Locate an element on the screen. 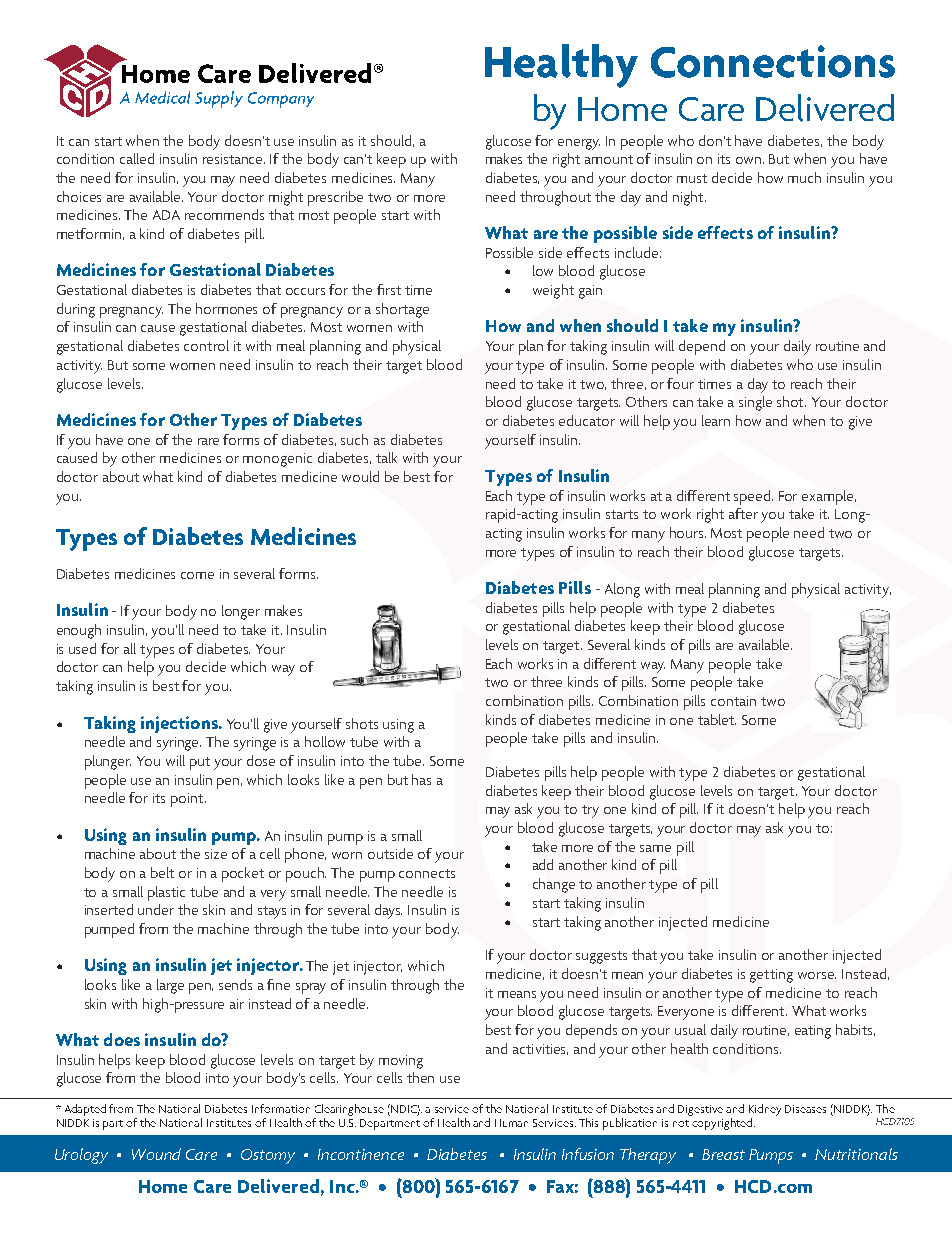 Image resolution: width=952 pixels, height=1233 pixels. must is located at coordinates (692, 178).
